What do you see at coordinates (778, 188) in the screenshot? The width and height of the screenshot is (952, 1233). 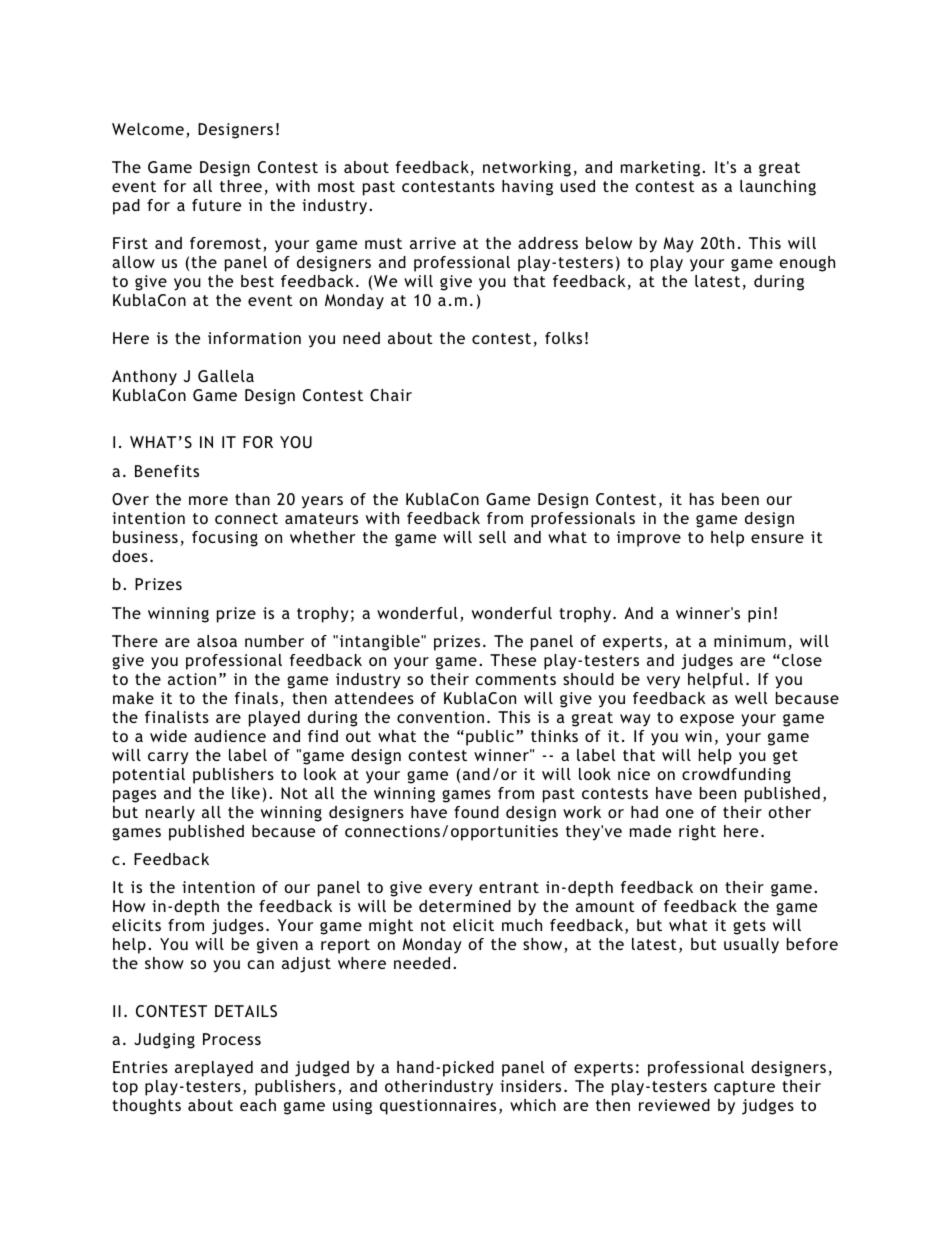 I see `launching` at bounding box center [778, 188].
